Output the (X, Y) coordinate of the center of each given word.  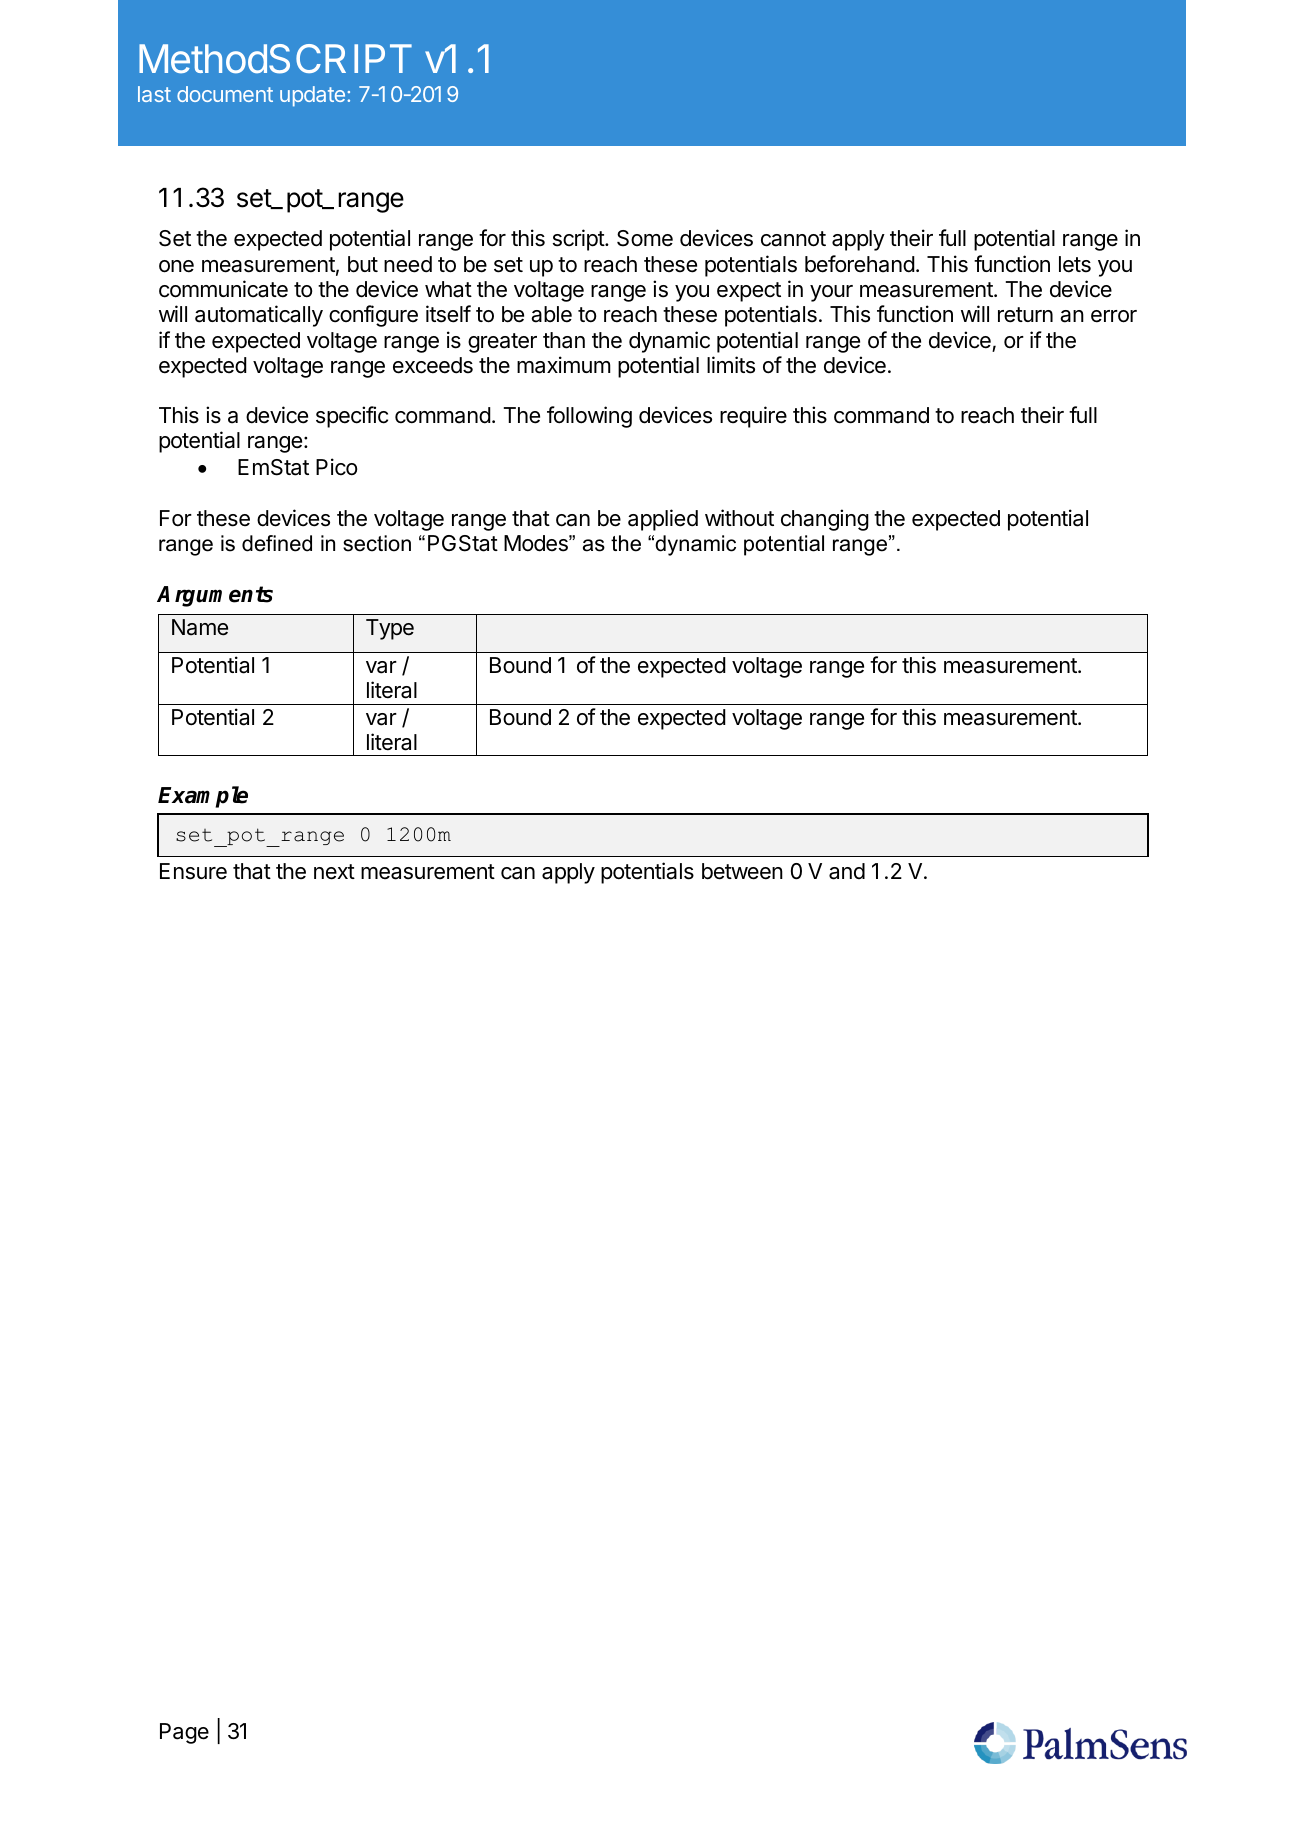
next (334, 872)
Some (645, 238)
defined (277, 543)
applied (663, 520)
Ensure (193, 871)
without (739, 518)
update (312, 96)
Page (184, 1733)
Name (200, 627)
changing (825, 520)
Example (203, 797)
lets (1075, 264)
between (742, 871)
